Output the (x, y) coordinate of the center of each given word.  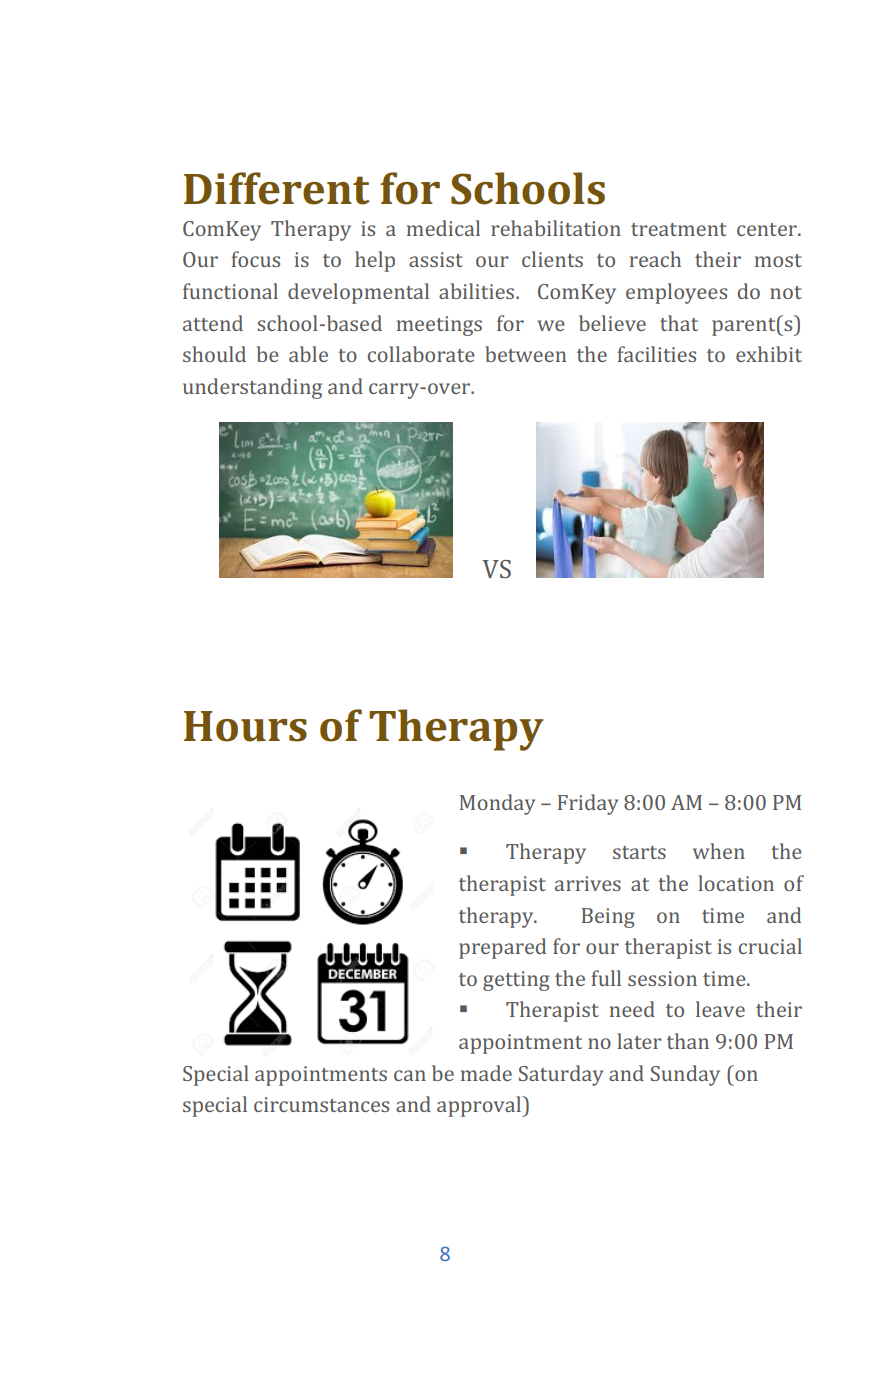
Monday (497, 804)
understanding (252, 388)
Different (277, 188)
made (486, 1073)
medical (443, 228)
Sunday (685, 1075)
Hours (245, 726)
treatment (679, 229)
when (719, 851)
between (525, 354)
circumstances (321, 1104)
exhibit (769, 354)
